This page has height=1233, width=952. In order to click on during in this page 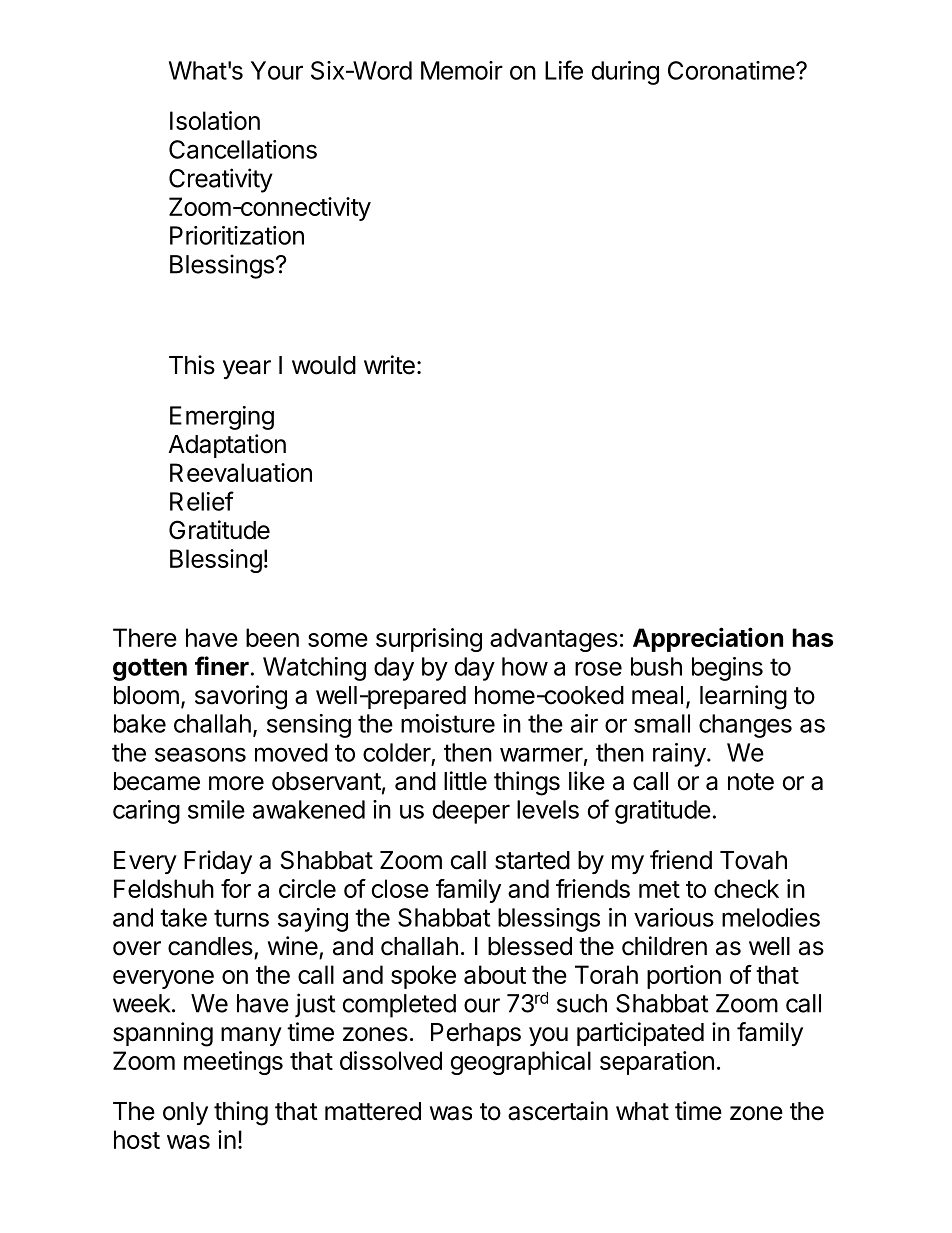, I will do `click(625, 73)`.
